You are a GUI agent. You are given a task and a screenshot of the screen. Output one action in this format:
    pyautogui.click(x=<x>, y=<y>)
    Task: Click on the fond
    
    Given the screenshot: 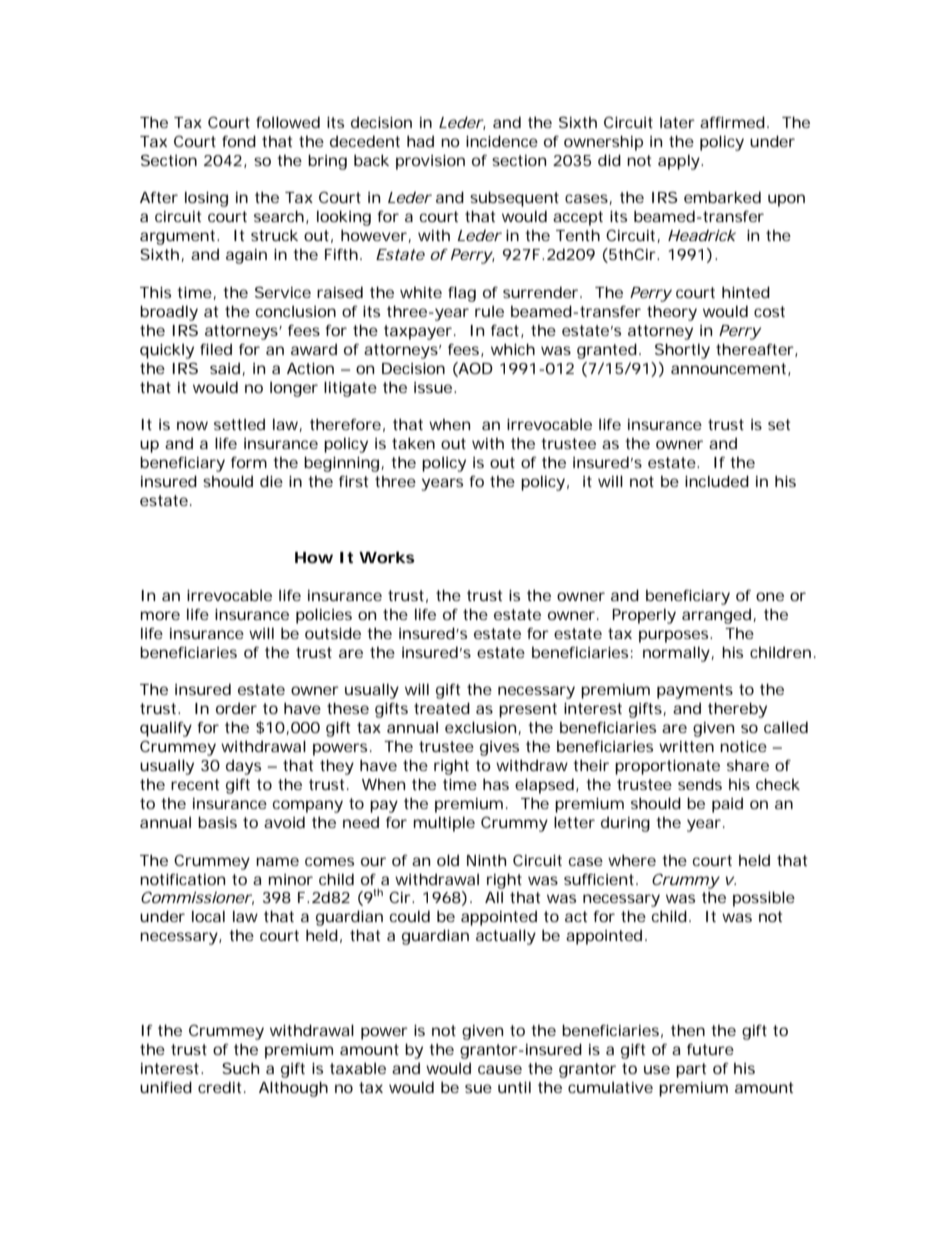 What is the action you would take?
    pyautogui.click(x=239, y=141)
